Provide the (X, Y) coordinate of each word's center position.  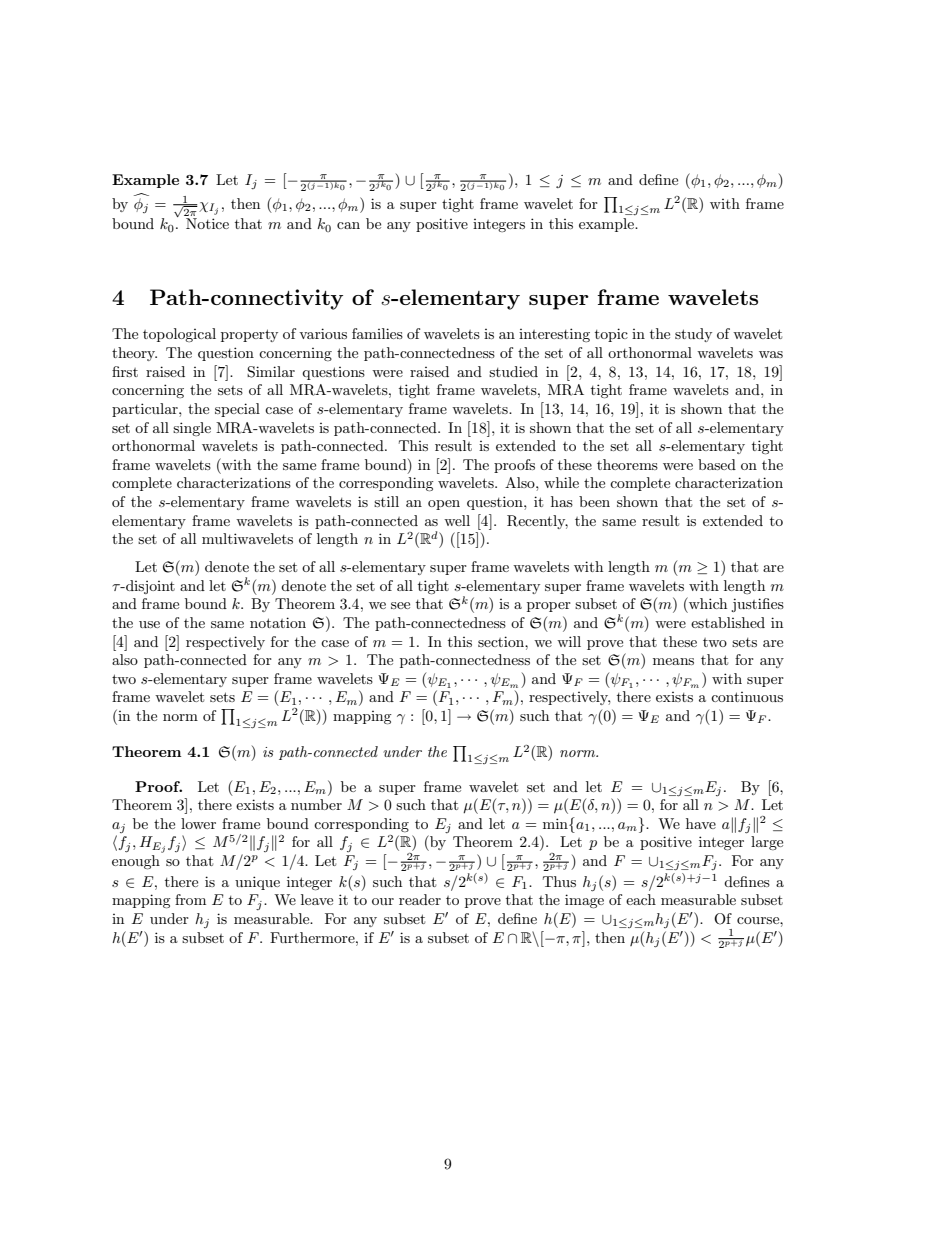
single (192, 429)
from (190, 899)
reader (420, 899)
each (641, 899)
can (348, 225)
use (149, 624)
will (569, 641)
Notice (207, 223)
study (693, 335)
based (717, 464)
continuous (747, 697)
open (444, 505)
